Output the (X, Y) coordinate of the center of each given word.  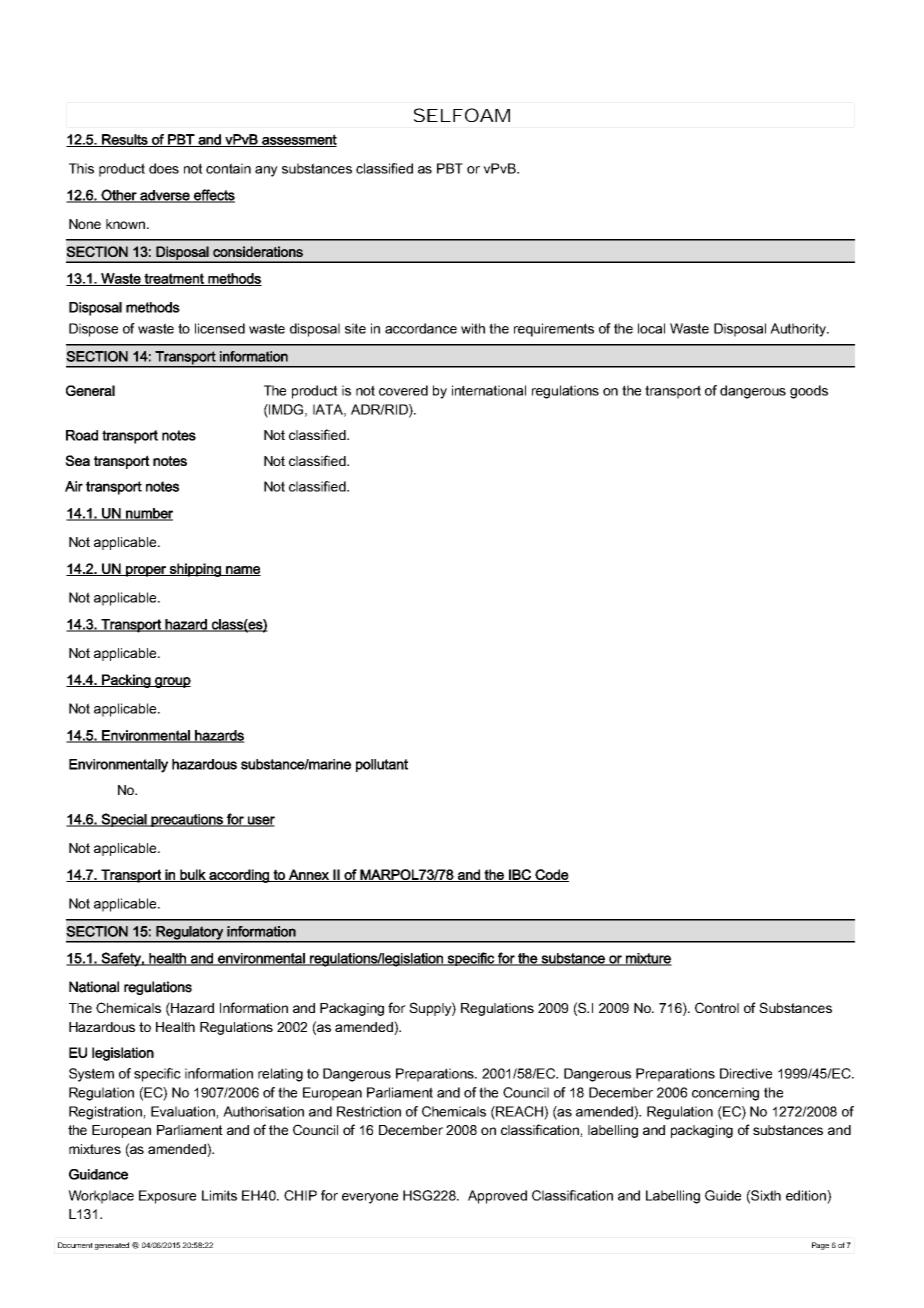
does (164, 168)
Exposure (167, 1197)
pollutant (382, 765)
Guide (723, 1195)
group (172, 682)
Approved (497, 1197)
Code (551, 875)
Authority (799, 330)
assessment (298, 140)
